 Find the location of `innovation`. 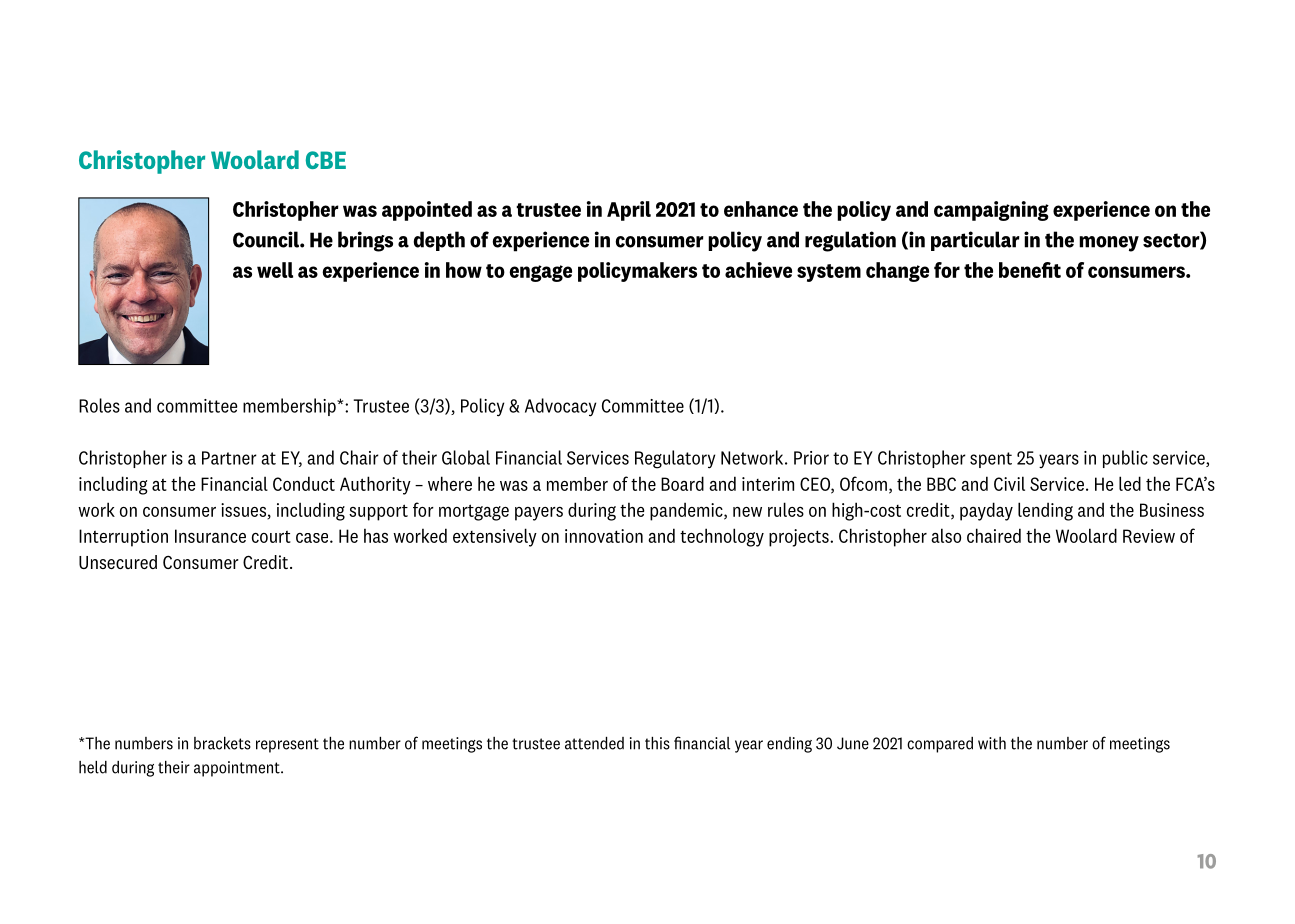

innovation is located at coordinates (604, 536).
